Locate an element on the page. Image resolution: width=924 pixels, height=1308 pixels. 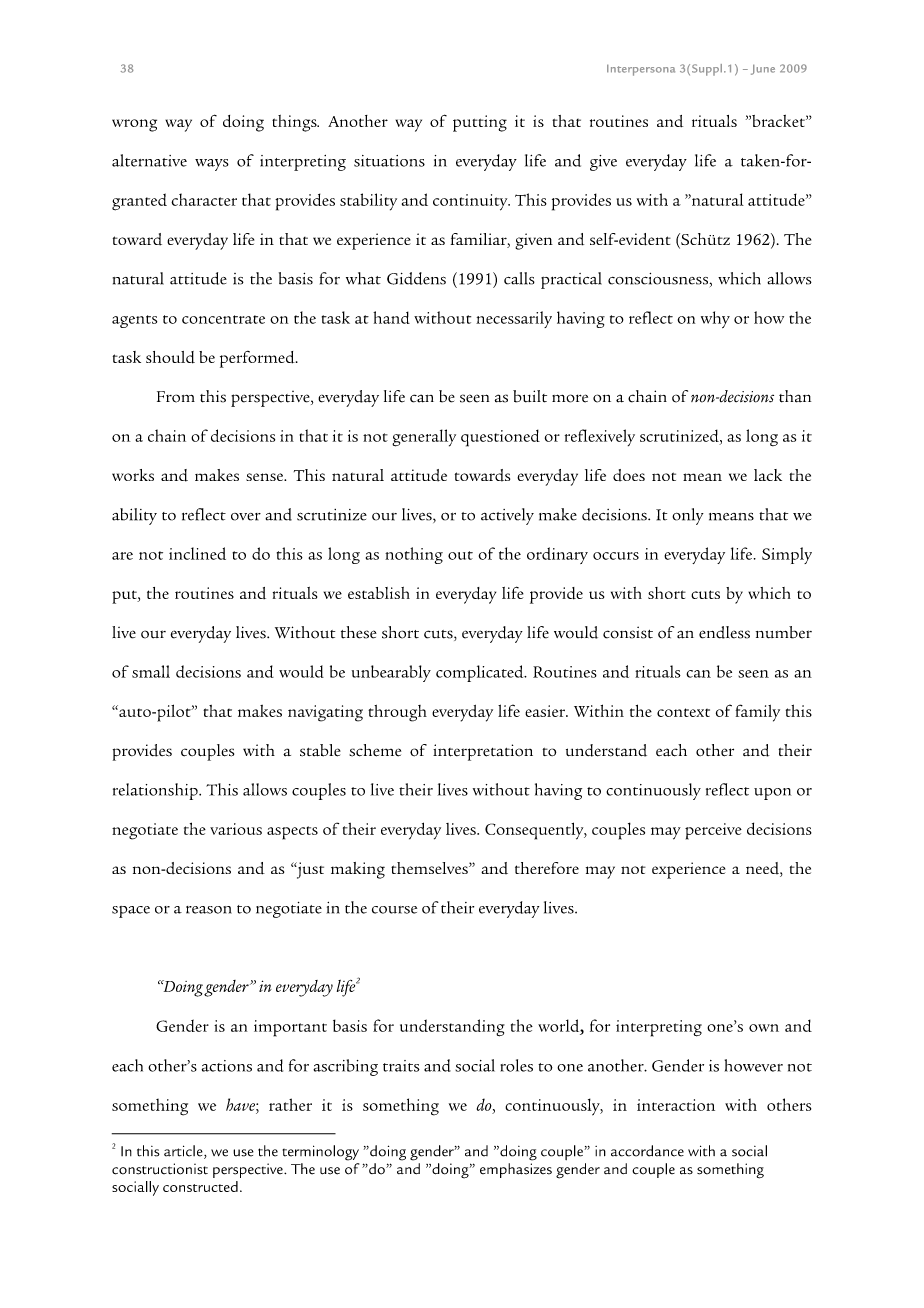
endless is located at coordinates (724, 632).
